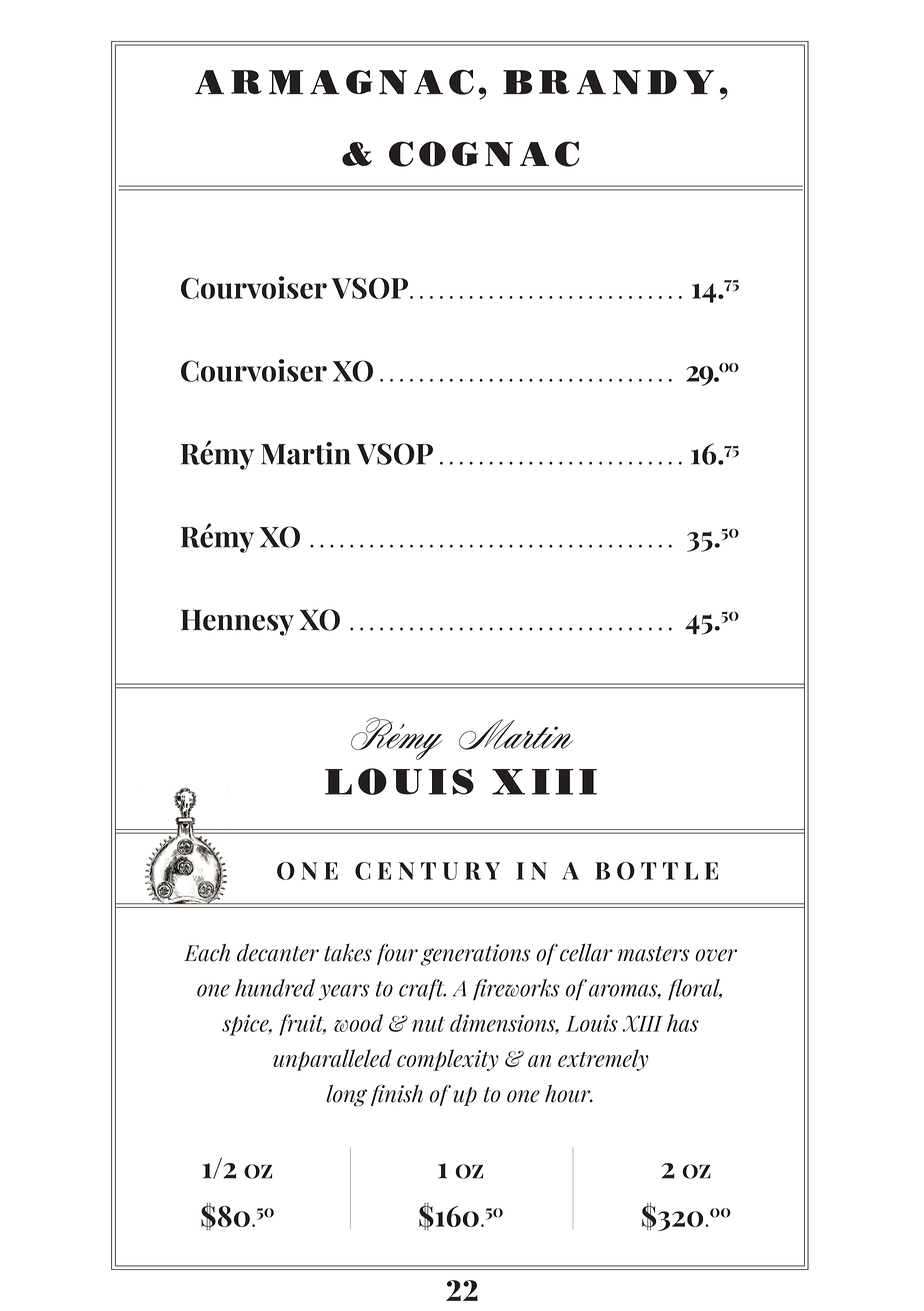 This document has height=1311, width=924. What do you see at coordinates (656, 871) in the document?
I see `BOTTLE` at bounding box center [656, 871].
